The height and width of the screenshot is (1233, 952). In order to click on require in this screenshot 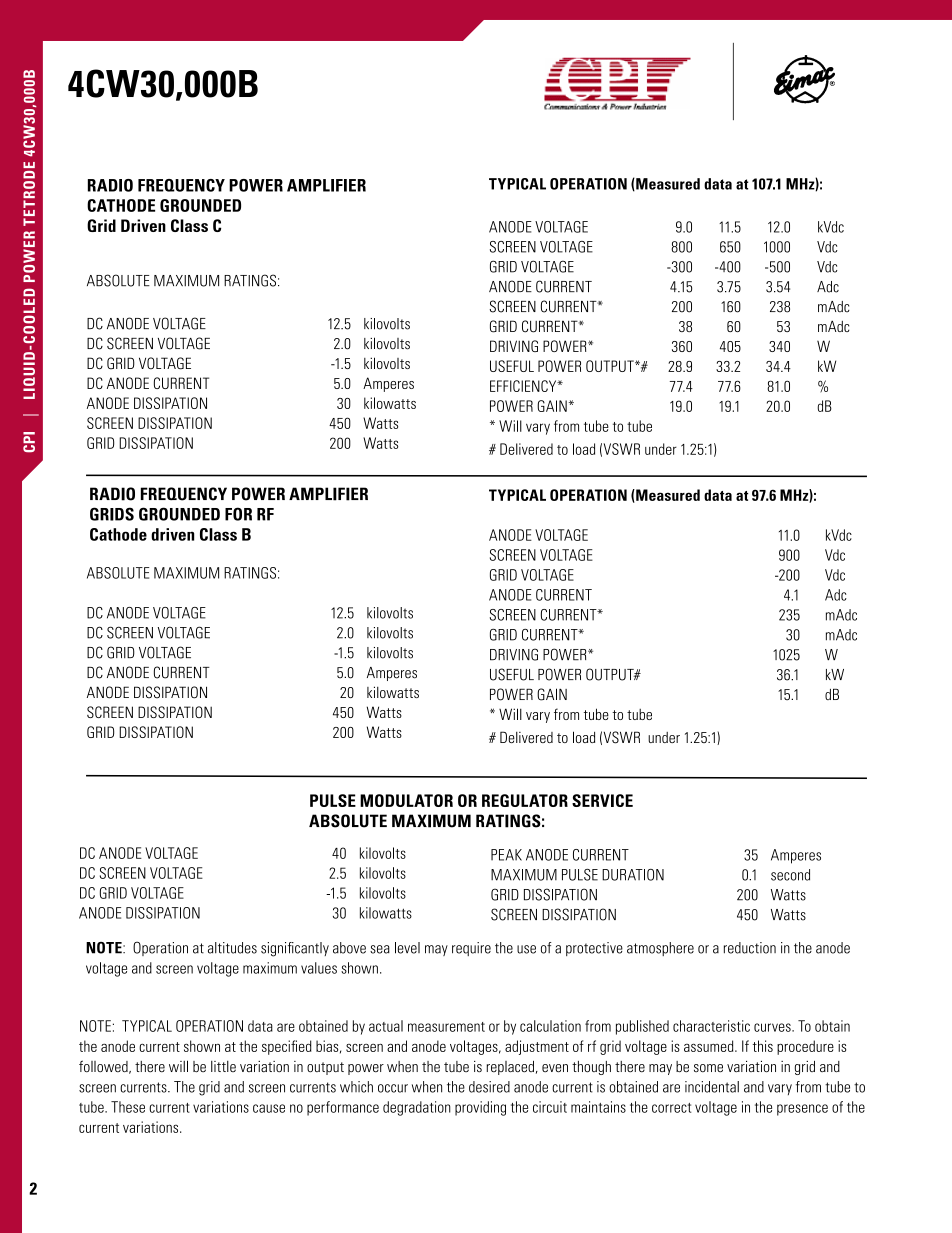, I will do `click(471, 949)`.
